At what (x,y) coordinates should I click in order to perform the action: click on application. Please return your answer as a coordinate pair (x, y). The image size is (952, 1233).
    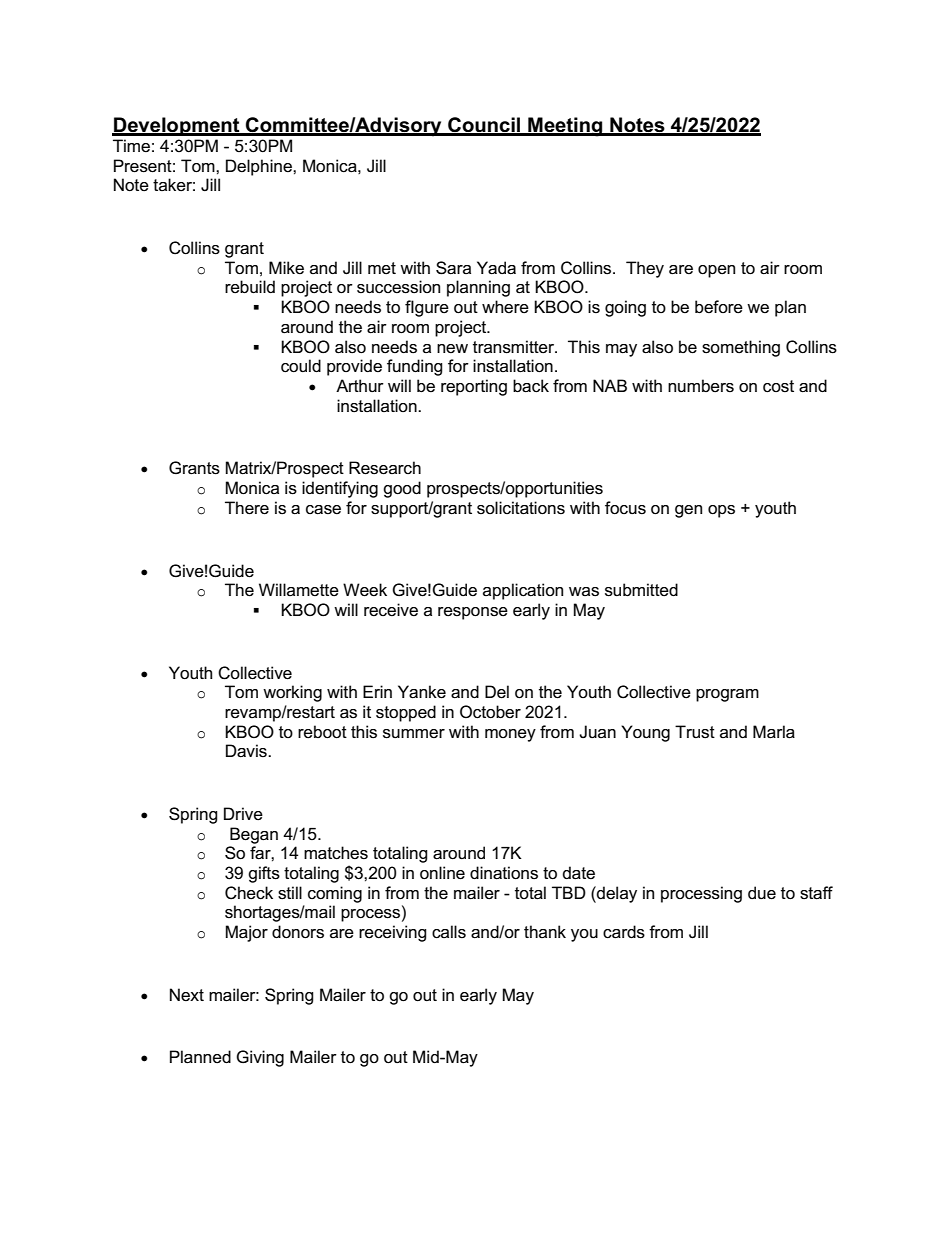
    Looking at the image, I should click on (523, 591).
